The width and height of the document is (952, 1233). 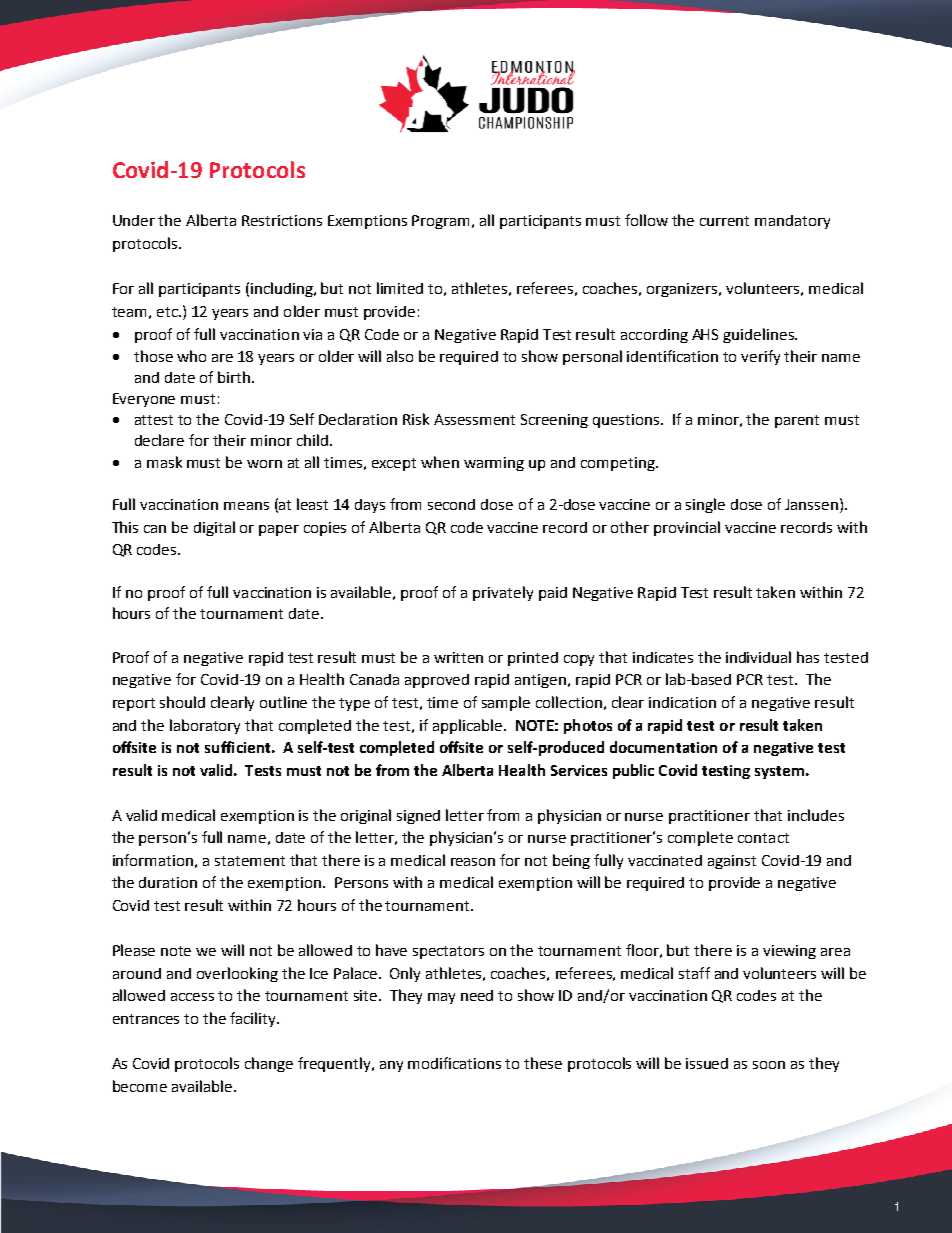 I want to click on soon, so click(x=769, y=1065).
